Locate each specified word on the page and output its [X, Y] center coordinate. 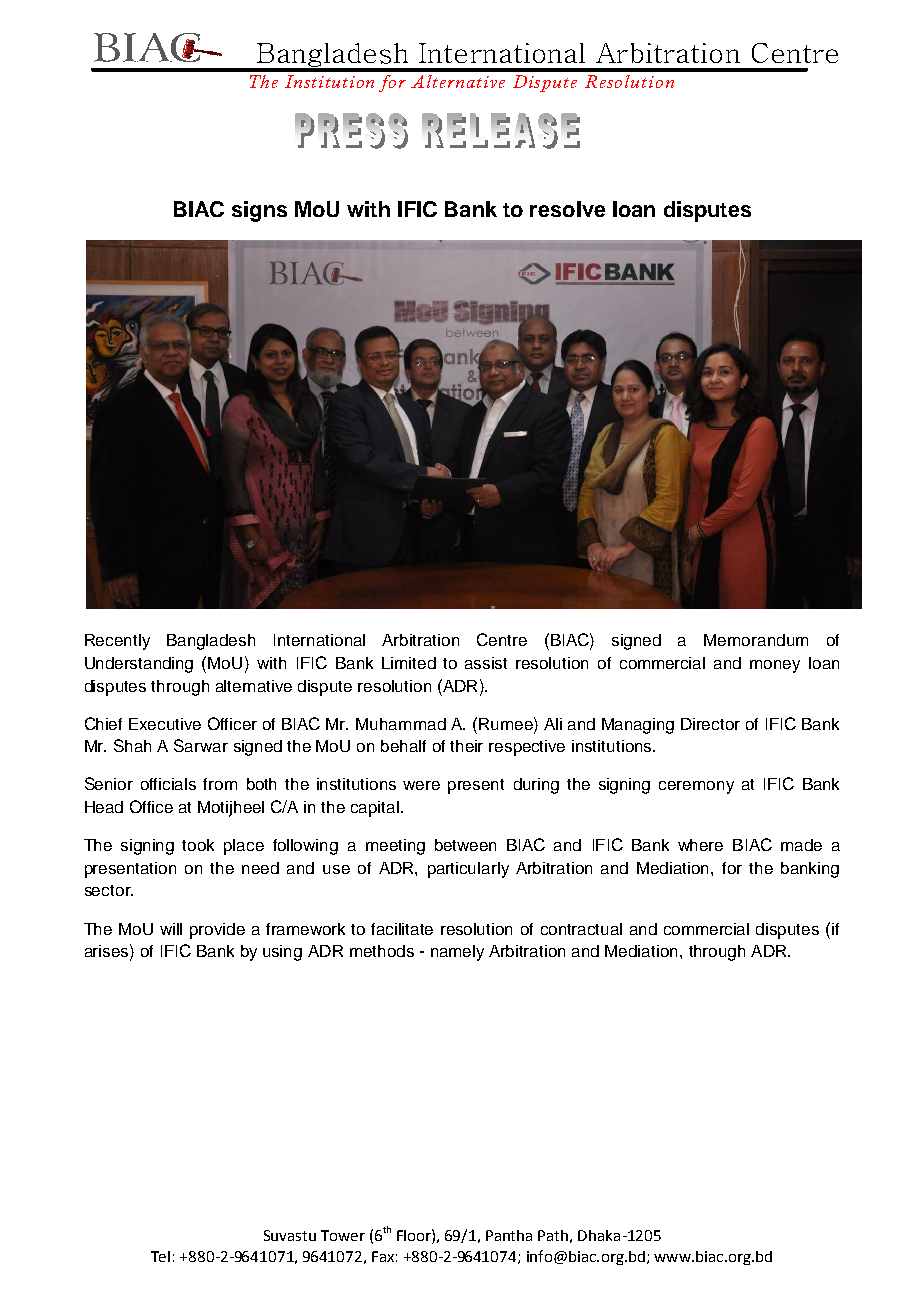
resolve [567, 209]
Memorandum [756, 640]
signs [259, 211]
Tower [343, 1235]
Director [710, 724]
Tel [160, 1256]
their [466, 746]
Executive [165, 724]
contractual [581, 929]
